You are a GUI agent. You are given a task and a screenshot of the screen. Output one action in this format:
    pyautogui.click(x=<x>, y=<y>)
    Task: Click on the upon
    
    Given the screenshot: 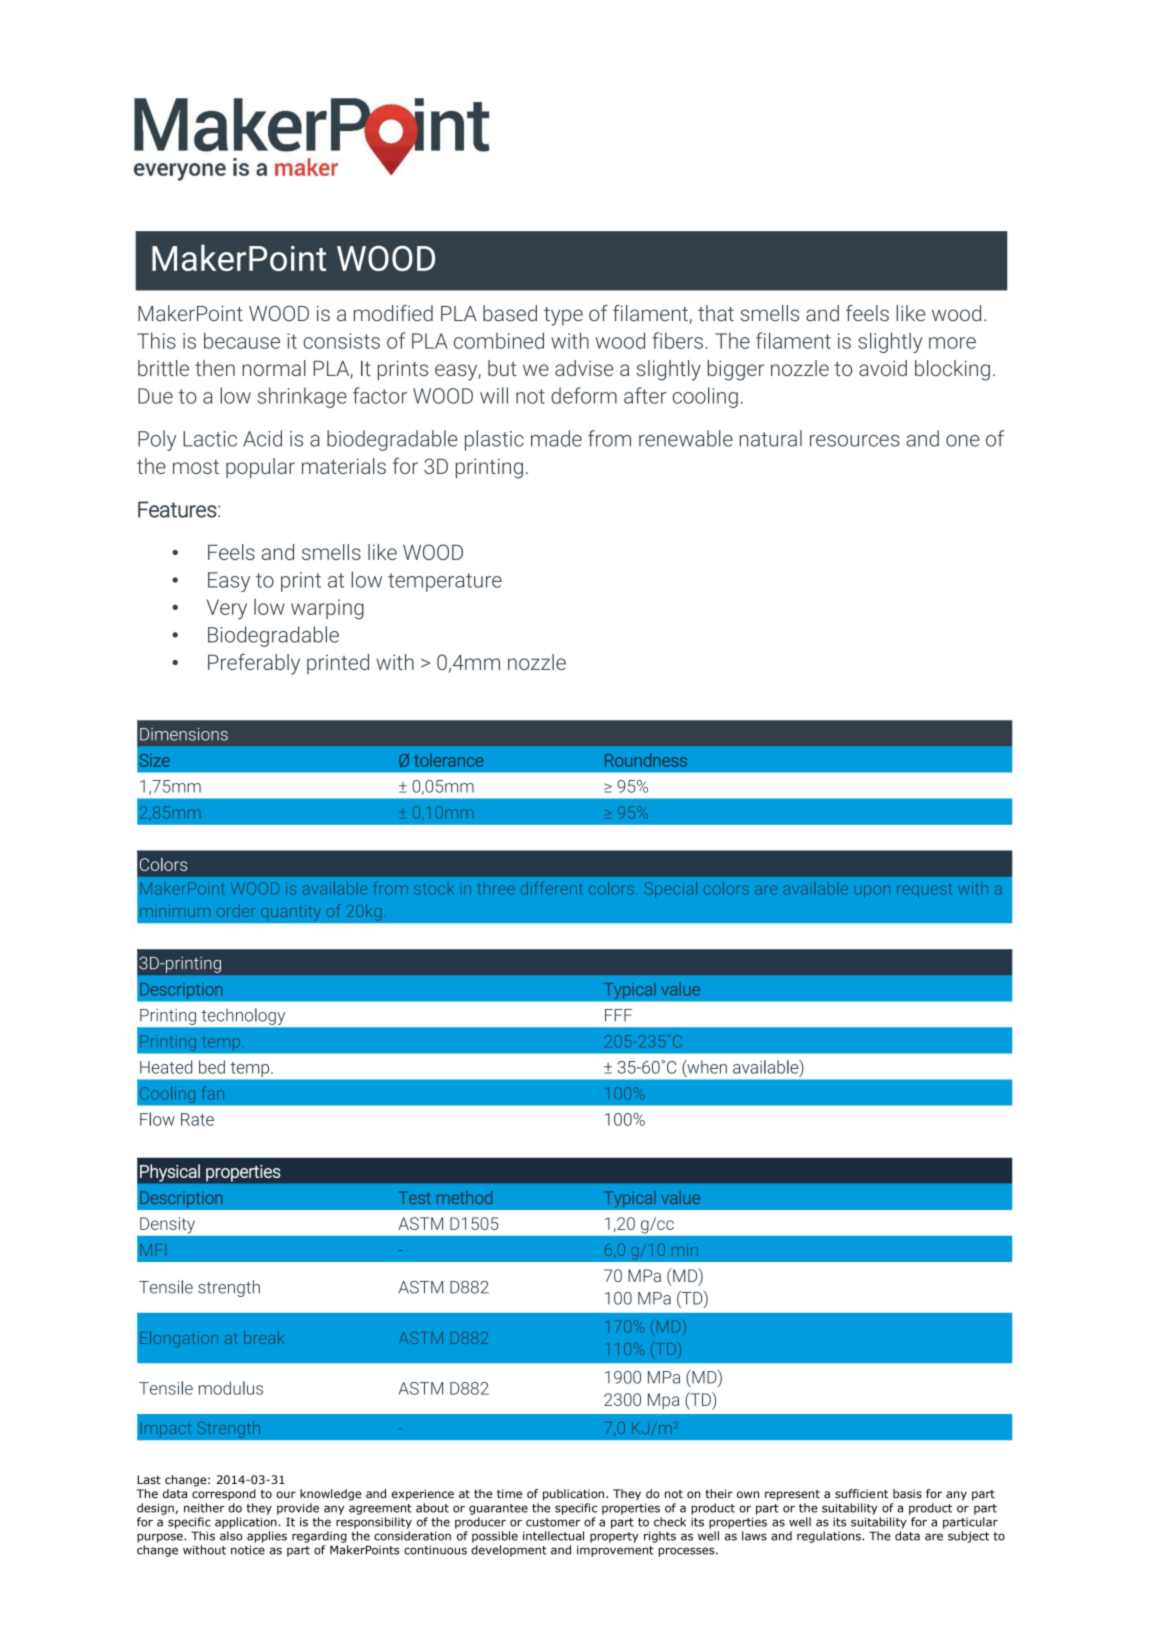 What is the action you would take?
    pyautogui.click(x=872, y=891)
